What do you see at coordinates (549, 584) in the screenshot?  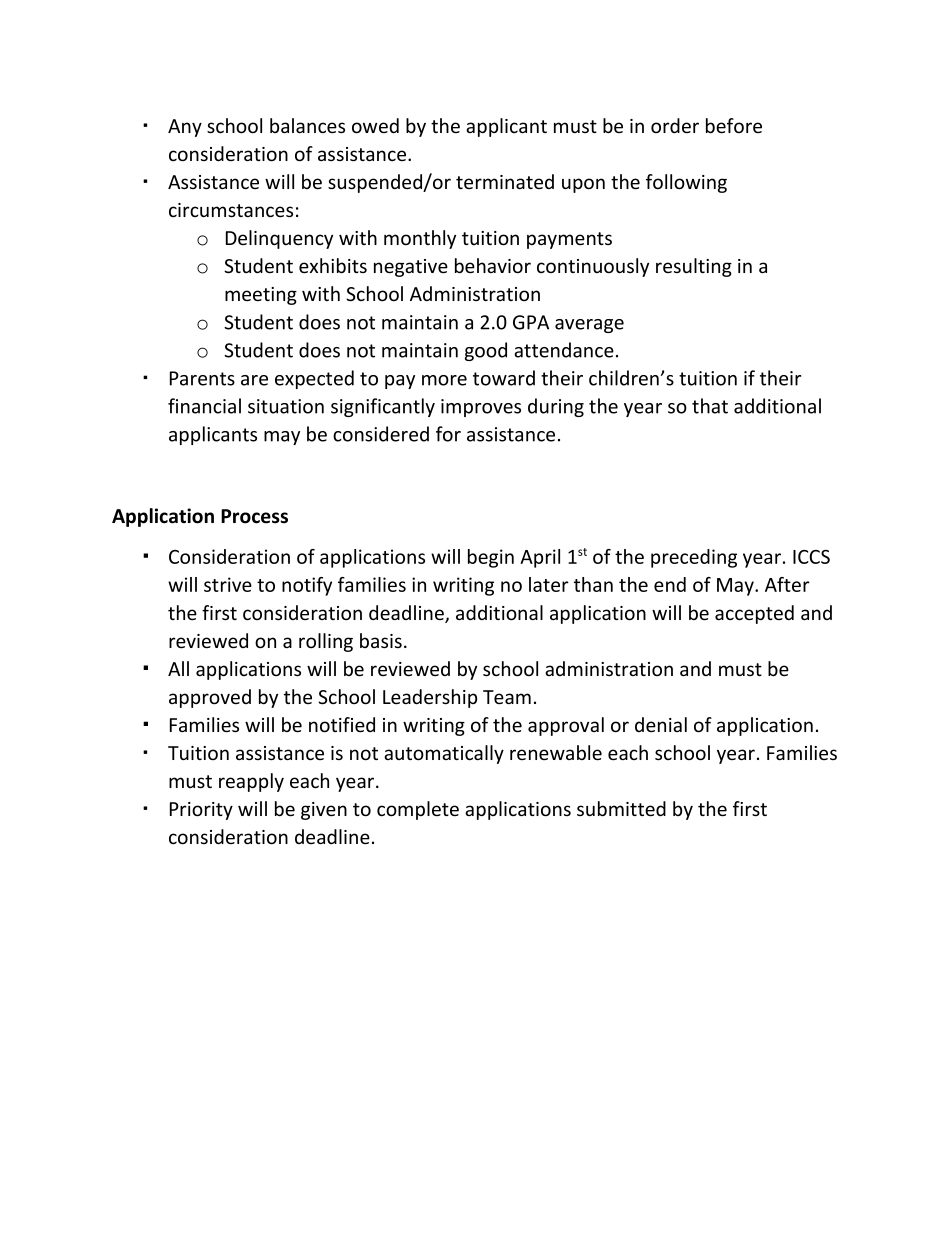 I see `later` at bounding box center [549, 584].
